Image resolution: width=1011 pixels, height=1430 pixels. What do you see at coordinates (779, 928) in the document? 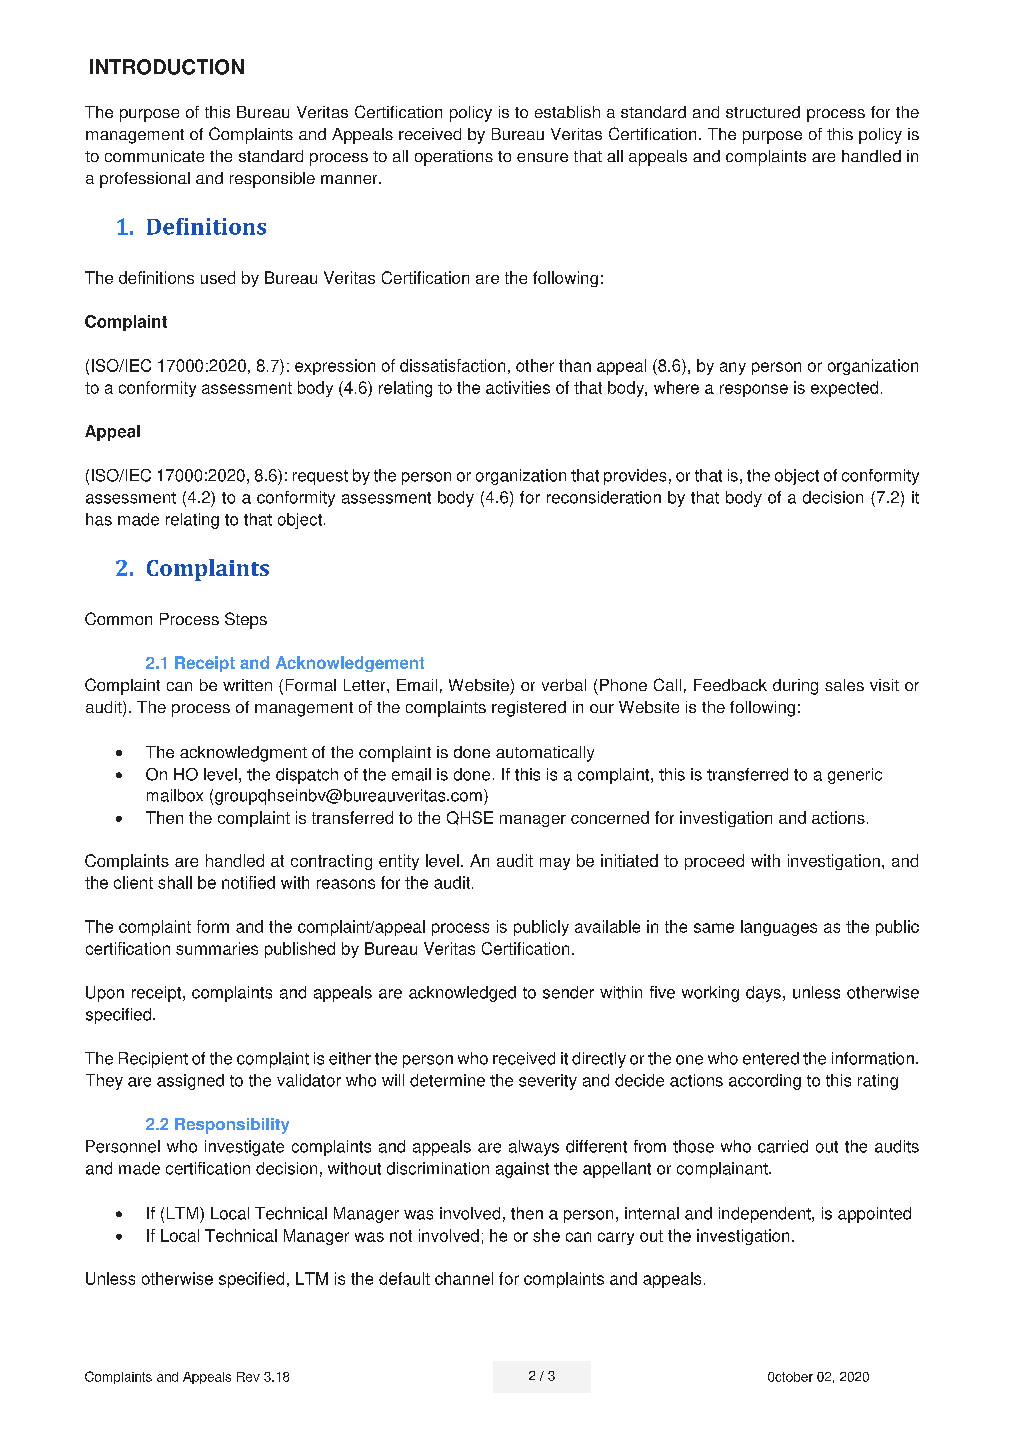
I see `languages` at bounding box center [779, 928].
